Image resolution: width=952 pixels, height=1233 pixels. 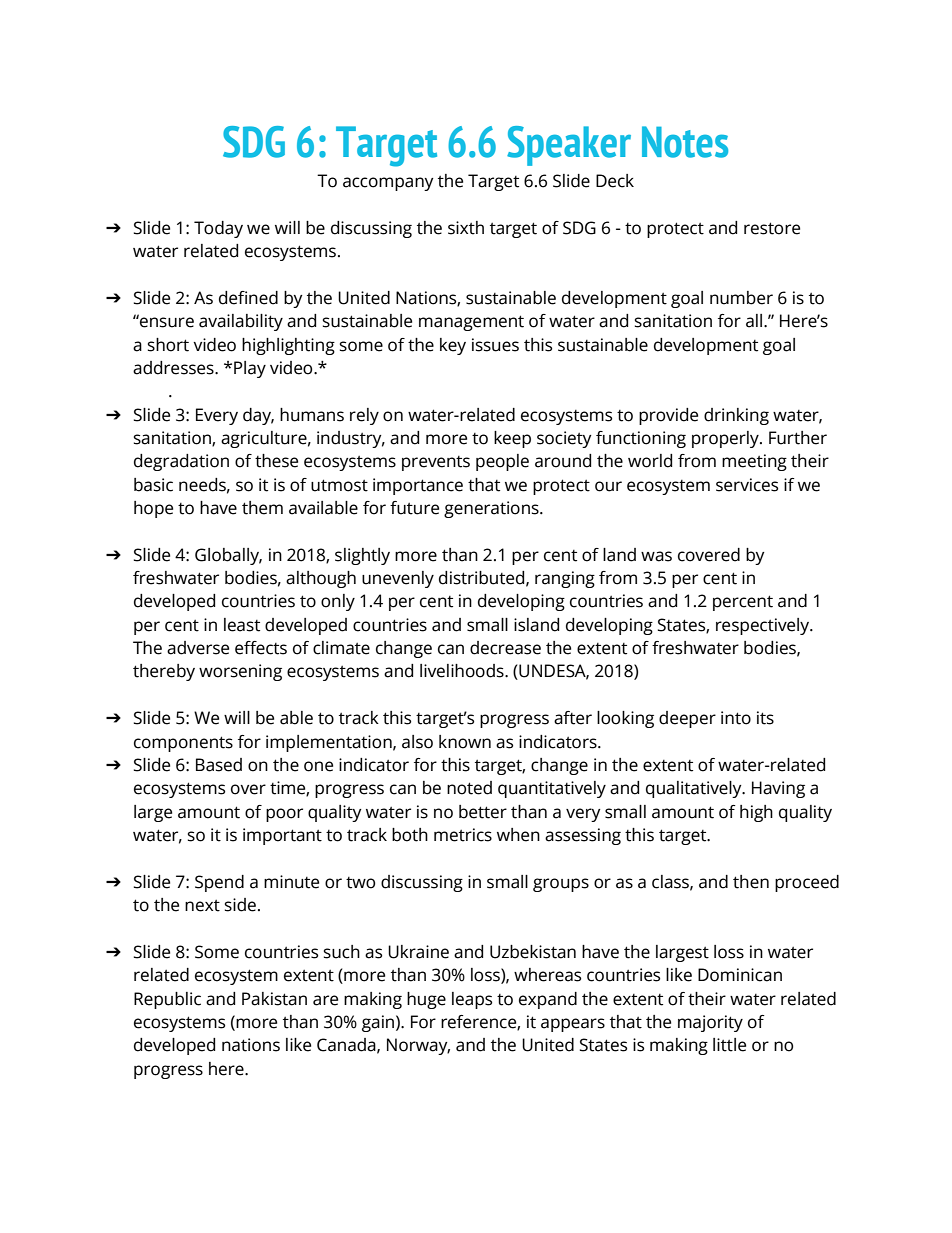 What do you see at coordinates (218, 229) in the page?
I see `Today` at bounding box center [218, 229].
